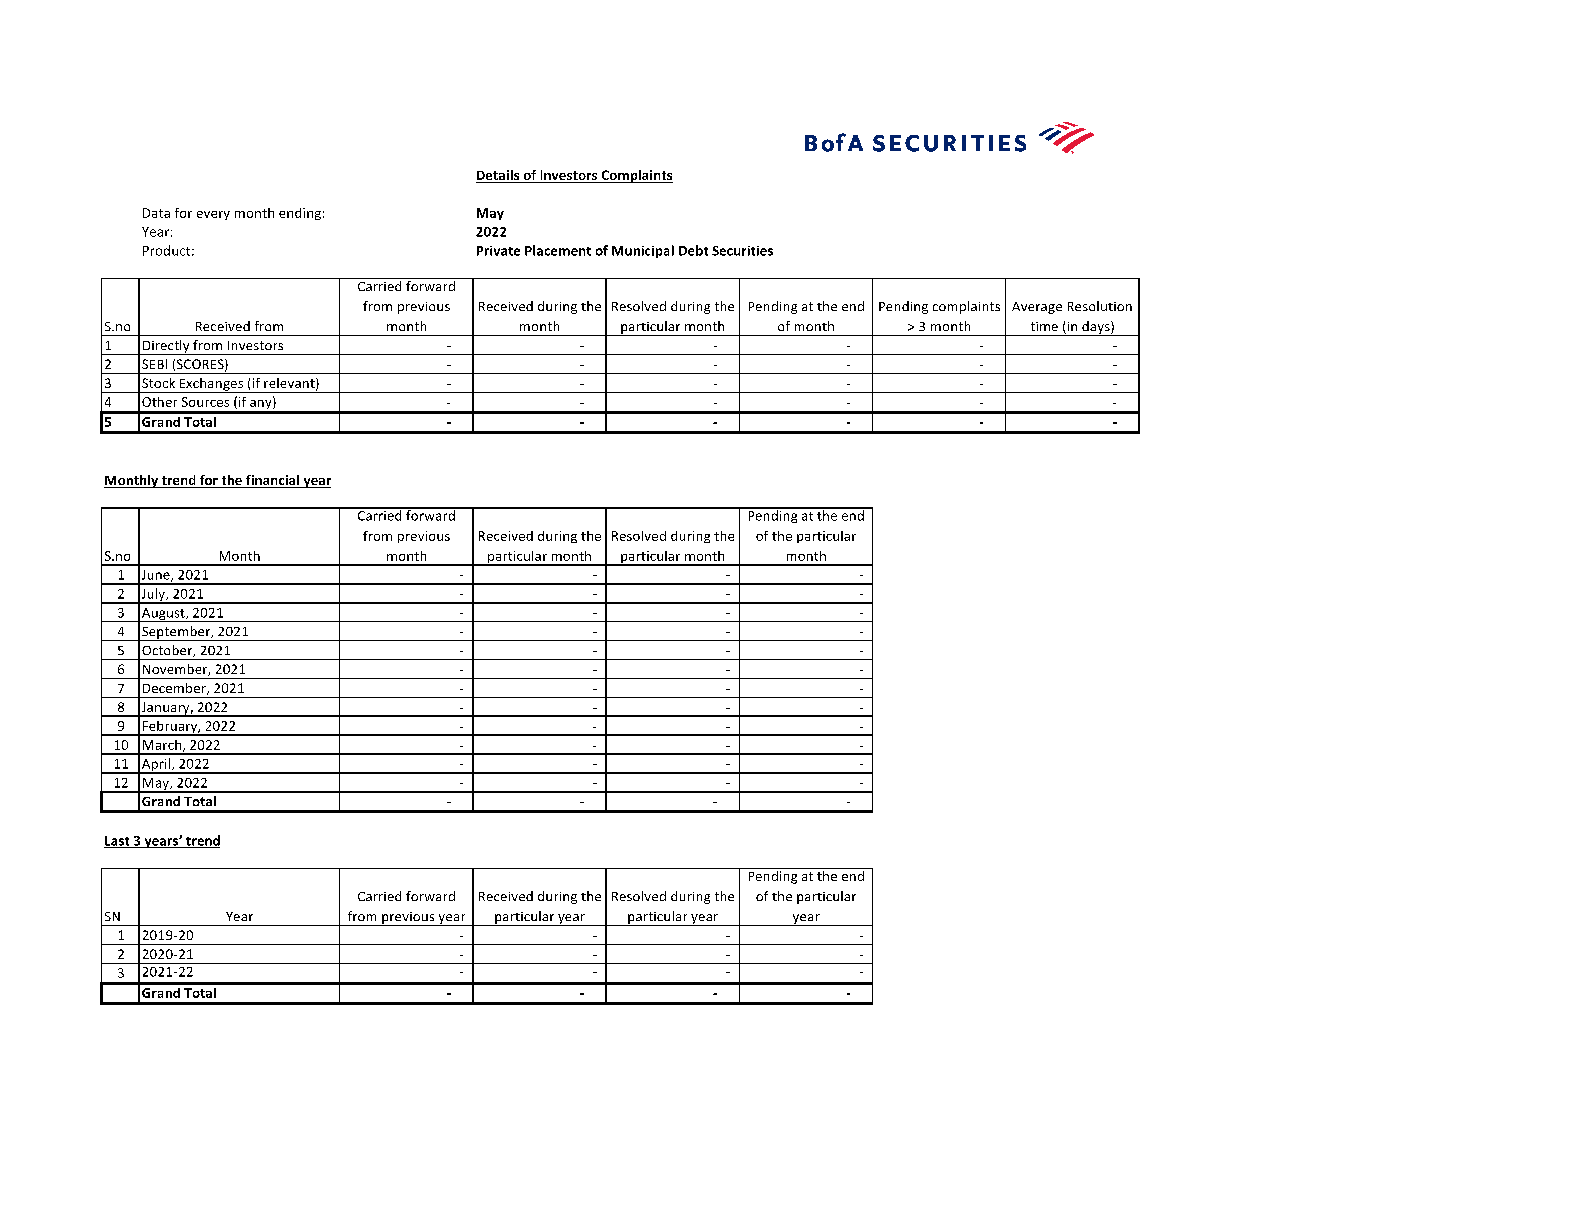  Describe the element at coordinates (118, 842) in the document. I see `Last` at that location.
